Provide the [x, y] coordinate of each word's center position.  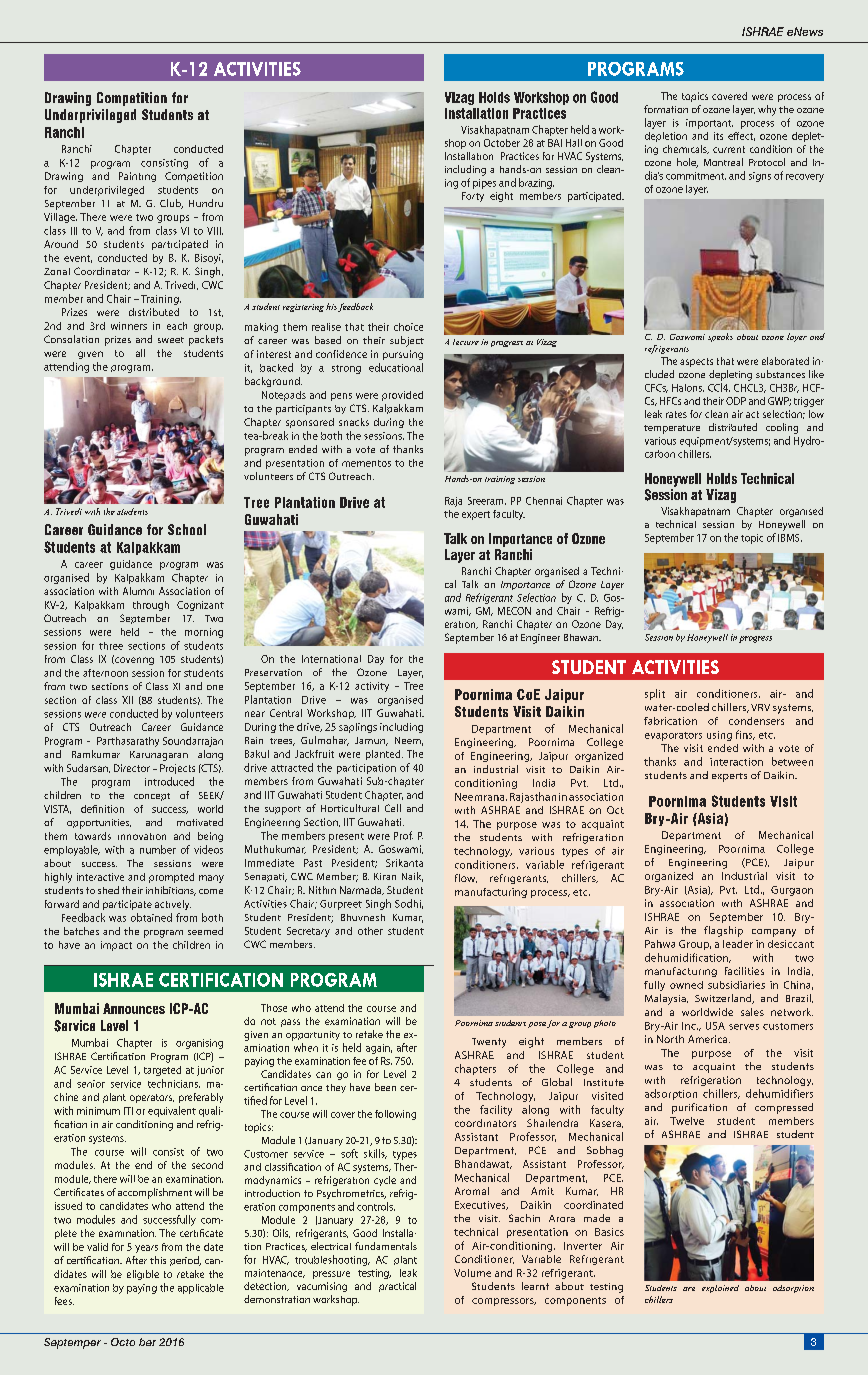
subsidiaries [736, 985]
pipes [484, 184]
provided [402, 396]
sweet [171, 340]
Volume [472, 1273]
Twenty [489, 1043]
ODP [736, 401]
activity [372, 687]
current [729, 149]
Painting [137, 177]
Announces [134, 1008]
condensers [756, 721]
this [158, 1260]
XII [127, 700]
